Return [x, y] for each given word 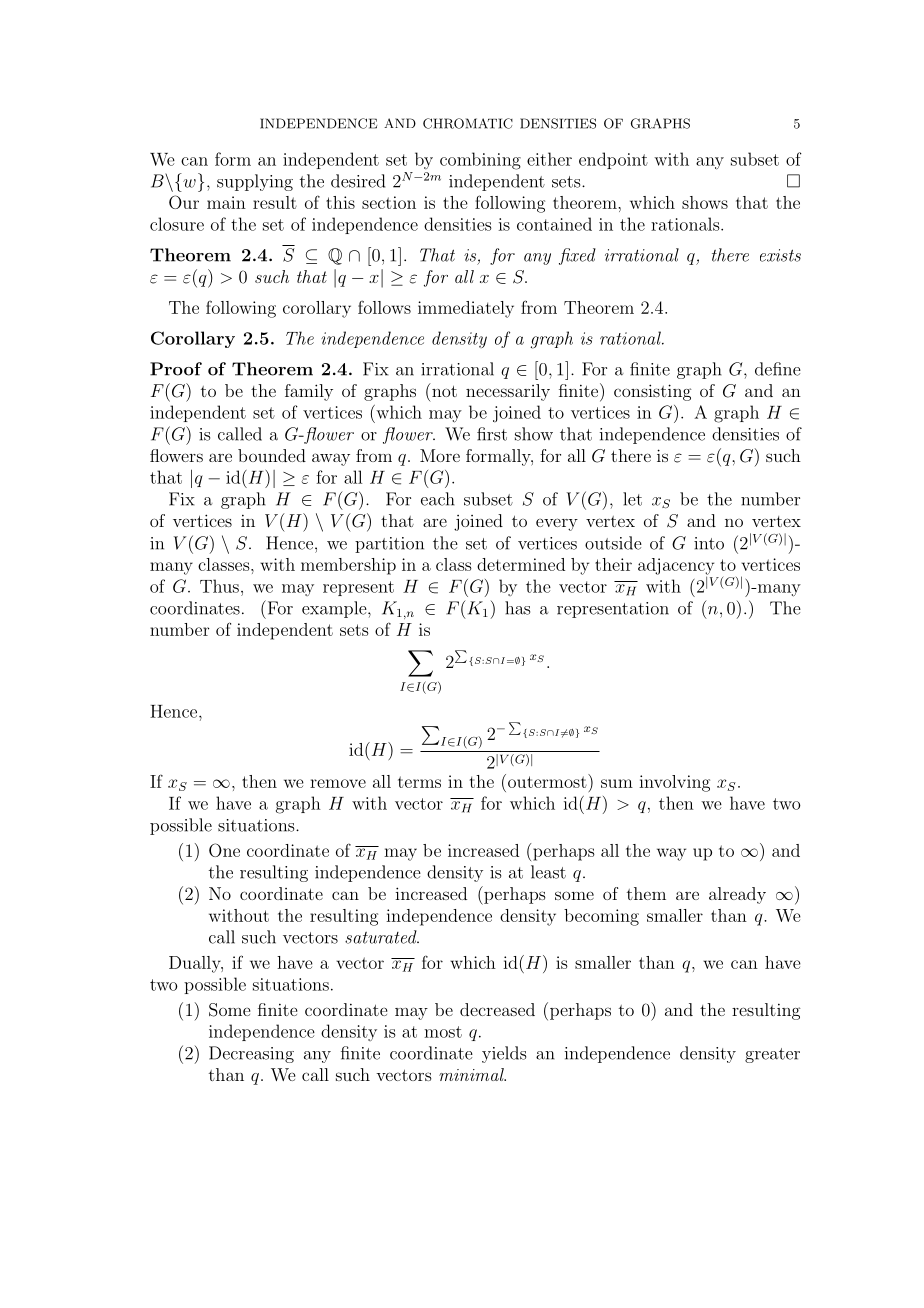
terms [419, 782]
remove [338, 783]
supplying [255, 182]
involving [674, 783]
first [492, 434]
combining [480, 161]
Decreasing [251, 1054]
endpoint [613, 160]
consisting [653, 392]
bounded [272, 455]
